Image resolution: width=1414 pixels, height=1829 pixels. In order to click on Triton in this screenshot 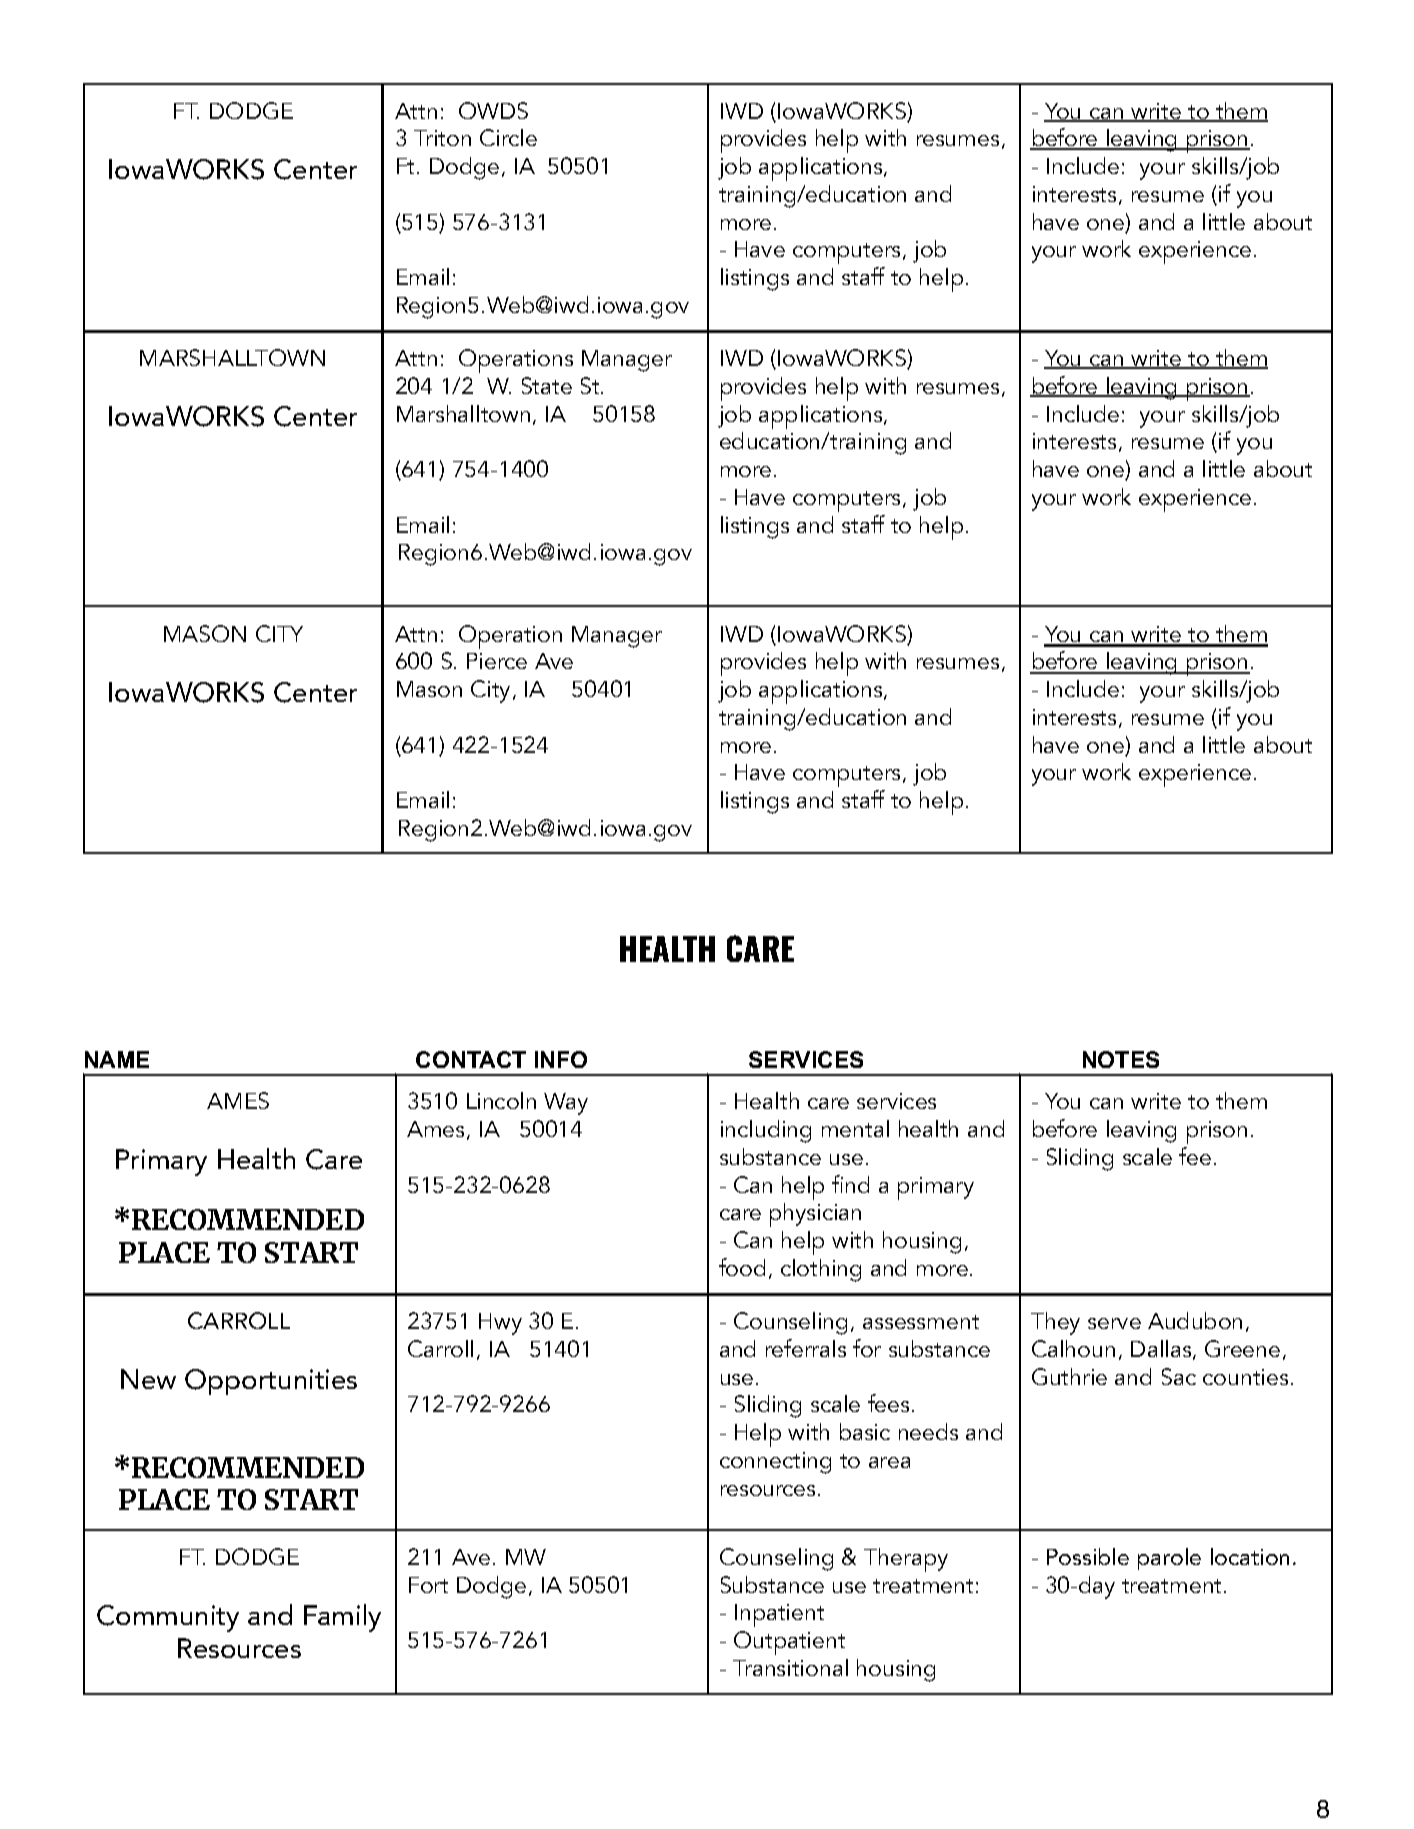, I will do `click(442, 138)`.
